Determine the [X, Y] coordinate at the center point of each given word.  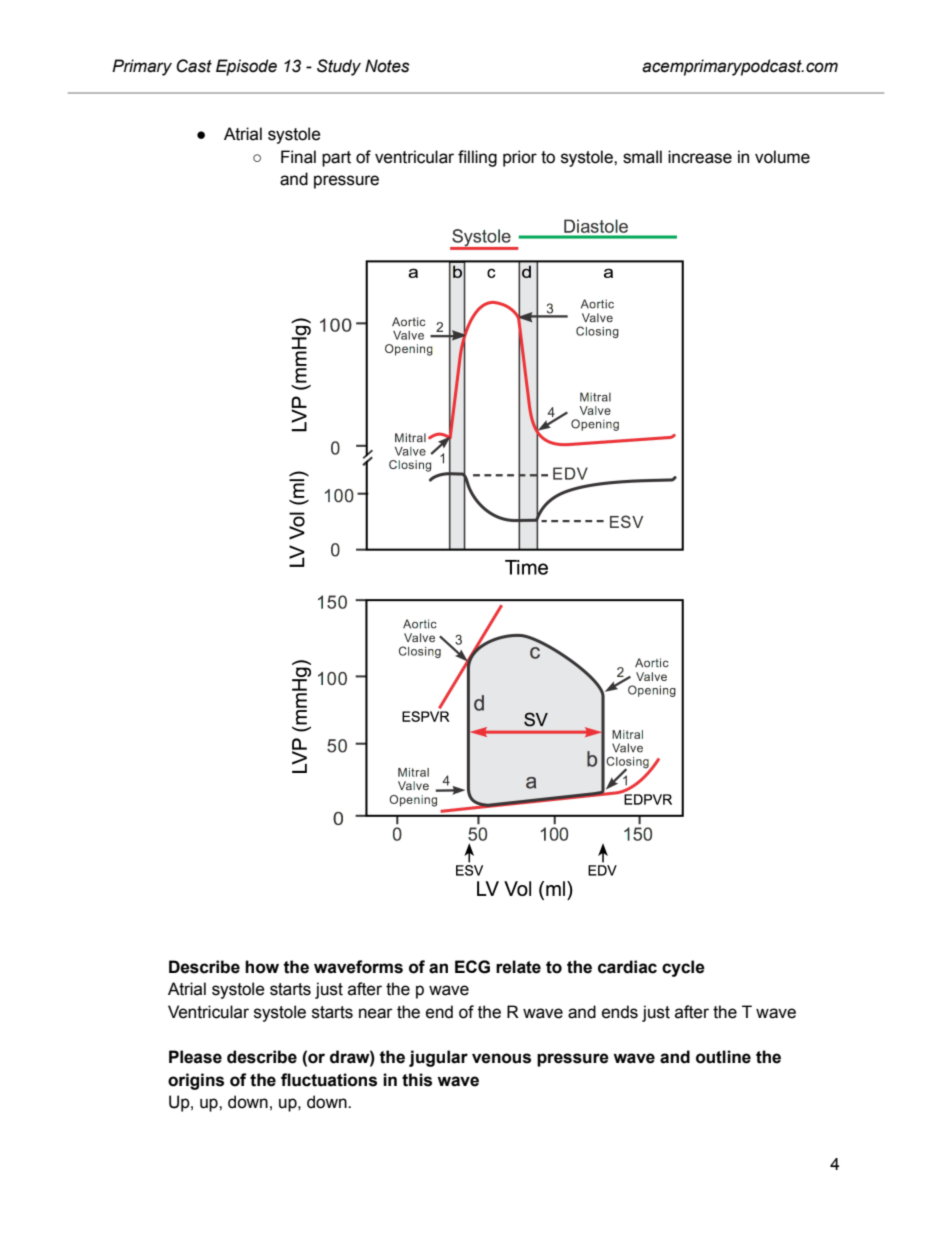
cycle [683, 968]
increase [700, 157]
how [262, 967]
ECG [472, 967]
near [376, 1013]
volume [782, 157]
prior [520, 158]
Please [195, 1057]
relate [518, 967]
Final [298, 157]
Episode [246, 67]
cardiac [627, 967]
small [642, 157]
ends [620, 1012]
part [336, 159]
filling [477, 158]
